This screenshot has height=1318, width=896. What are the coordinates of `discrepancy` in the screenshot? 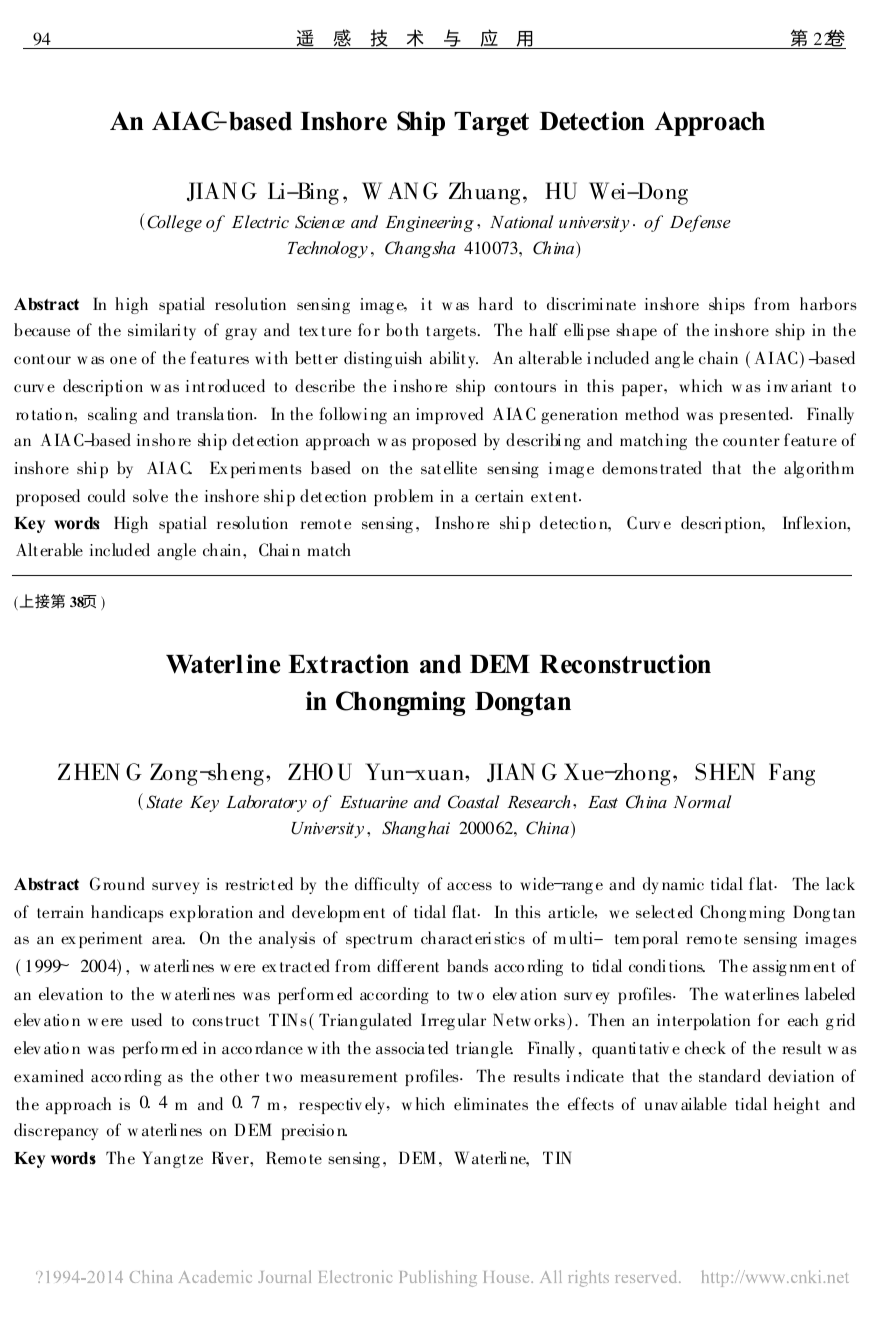 It's located at (56, 1131).
